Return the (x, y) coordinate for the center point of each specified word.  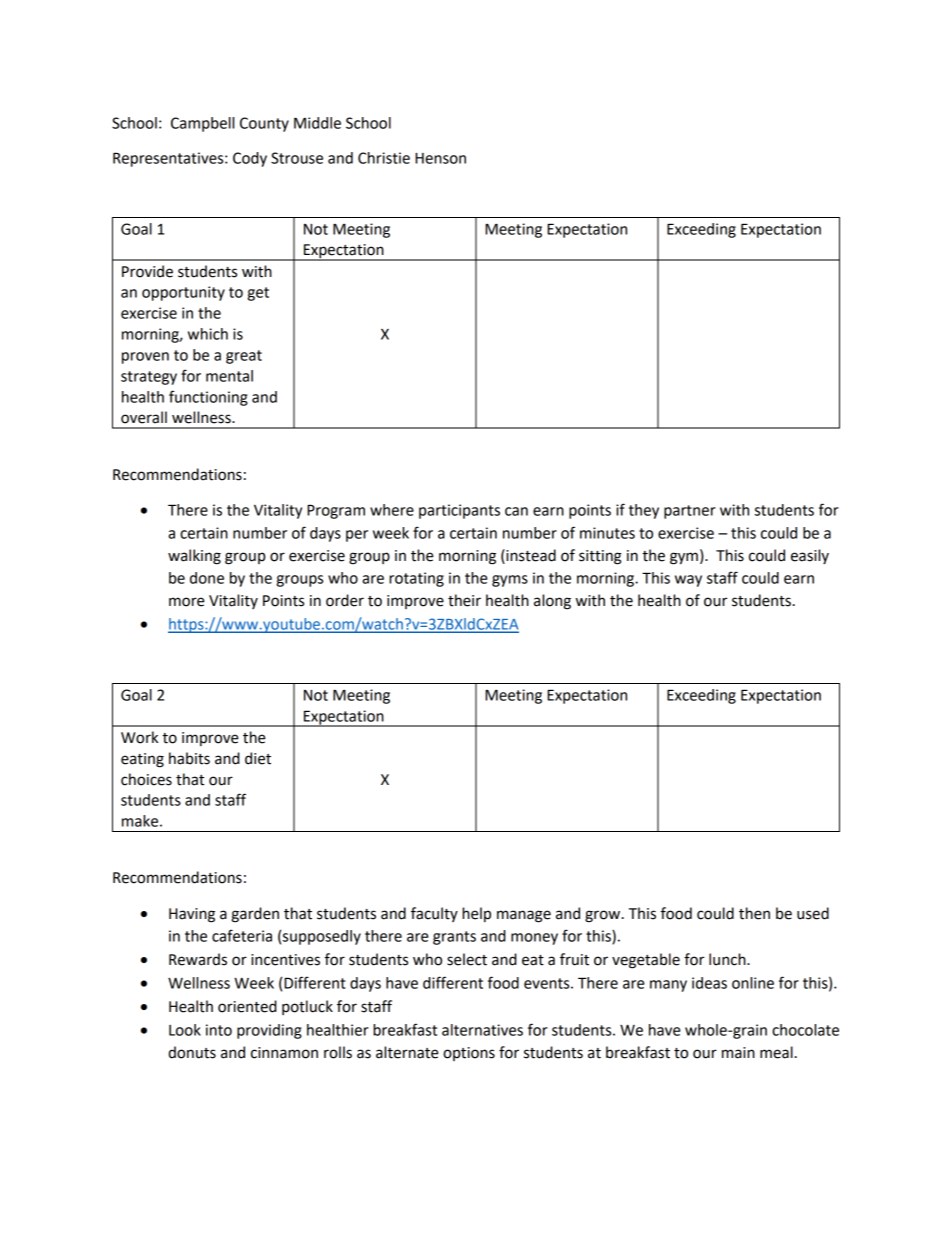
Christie (384, 158)
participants (459, 511)
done (207, 578)
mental (229, 376)
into (219, 1030)
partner (690, 512)
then (754, 913)
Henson (440, 158)
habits (189, 758)
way (688, 581)
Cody (250, 159)
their (464, 600)
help (476, 914)
